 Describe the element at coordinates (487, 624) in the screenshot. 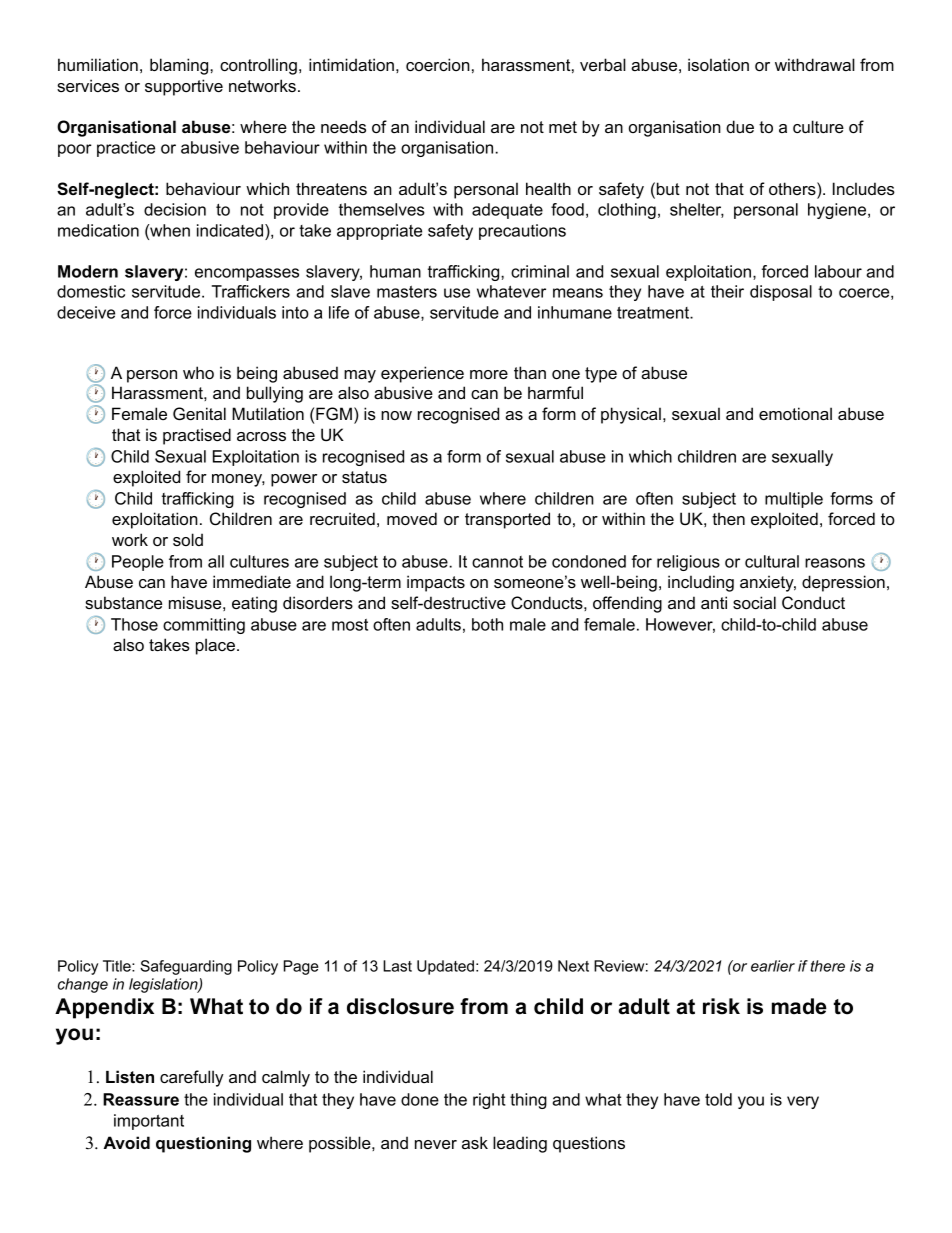

I see `both` at that location.
